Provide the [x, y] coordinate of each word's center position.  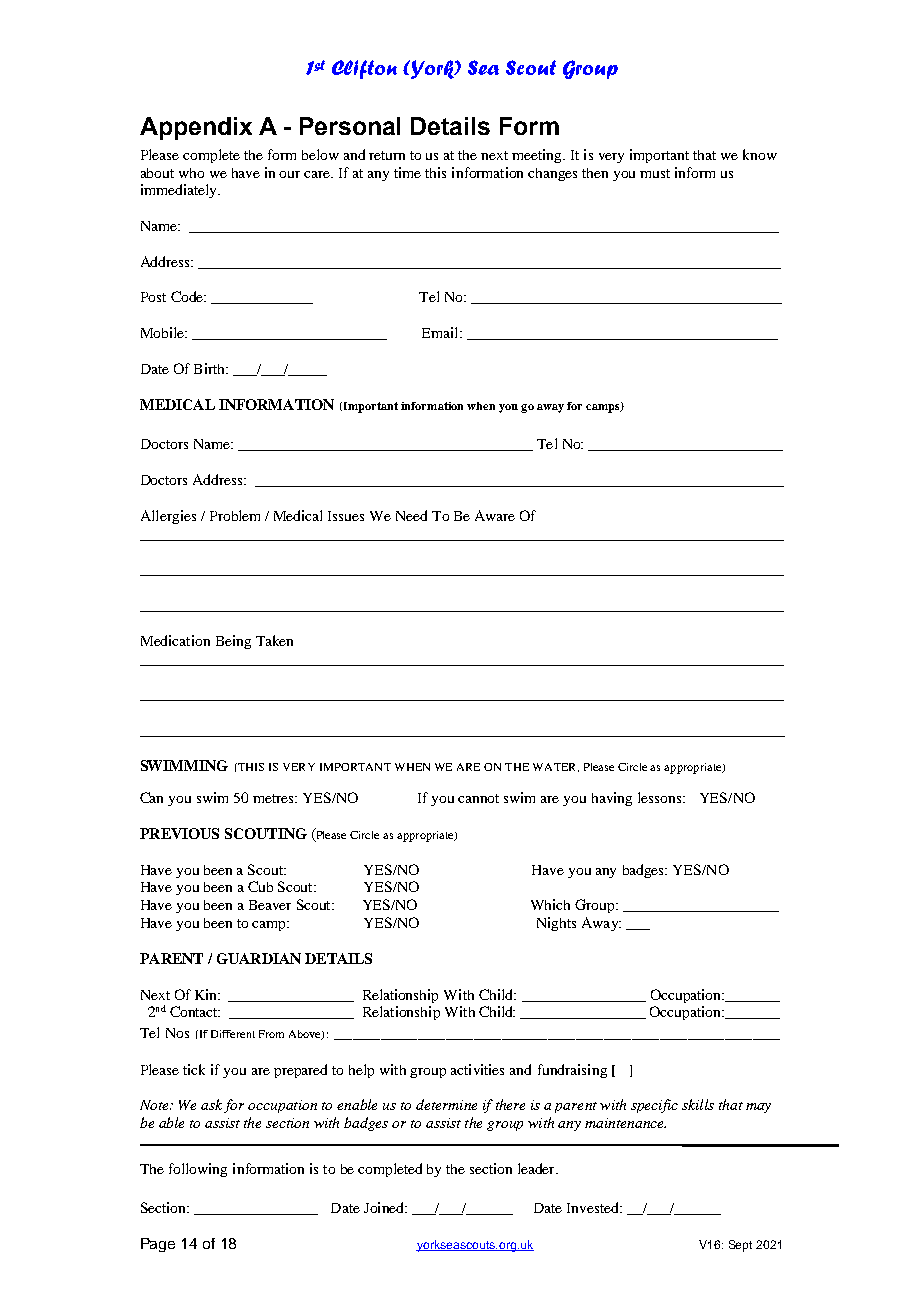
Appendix [196, 128]
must [655, 173]
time [407, 172]
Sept [740, 1246]
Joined [385, 1207]
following [198, 1170]
